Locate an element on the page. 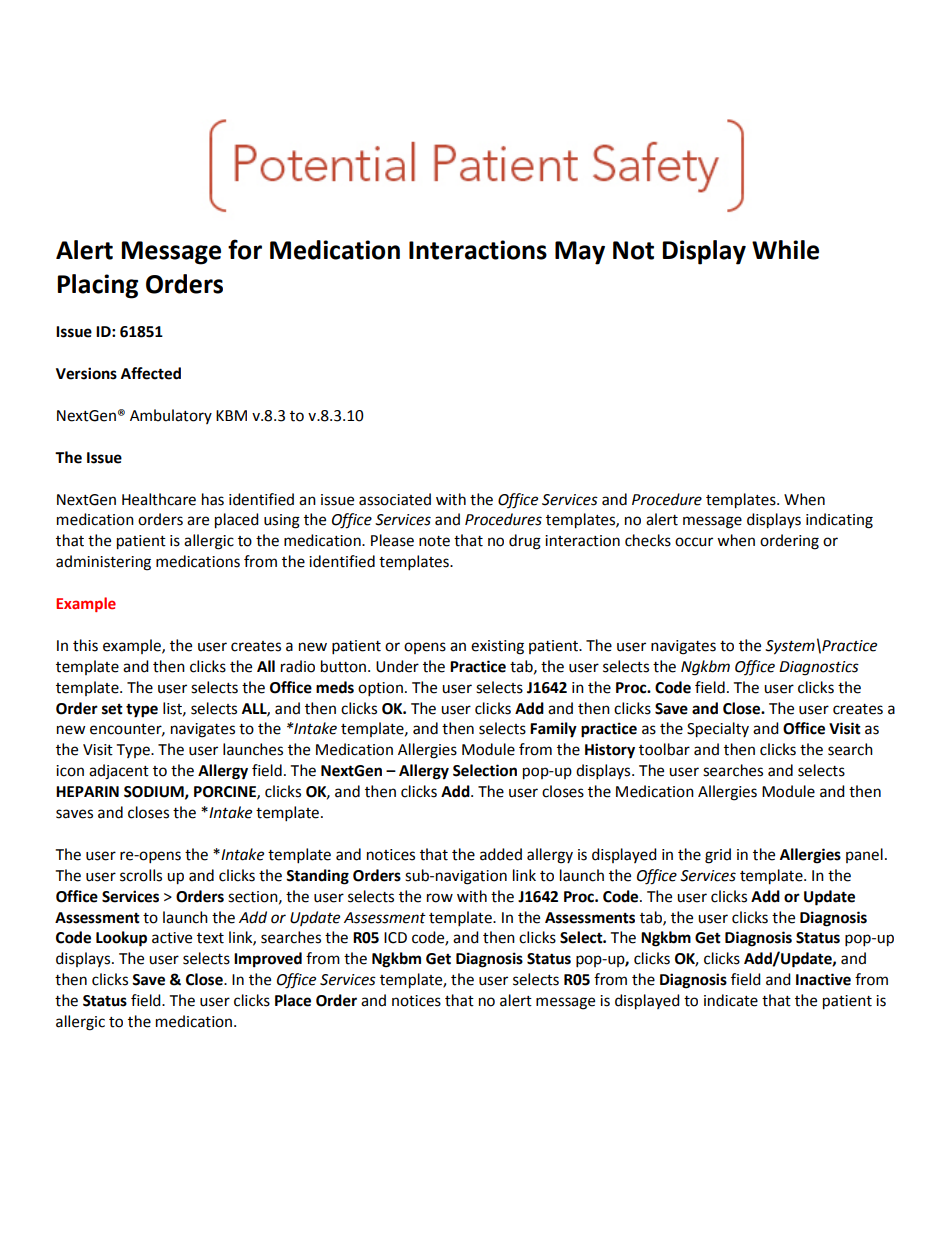 This page has height=1233, width=952. While is located at coordinates (785, 250).
